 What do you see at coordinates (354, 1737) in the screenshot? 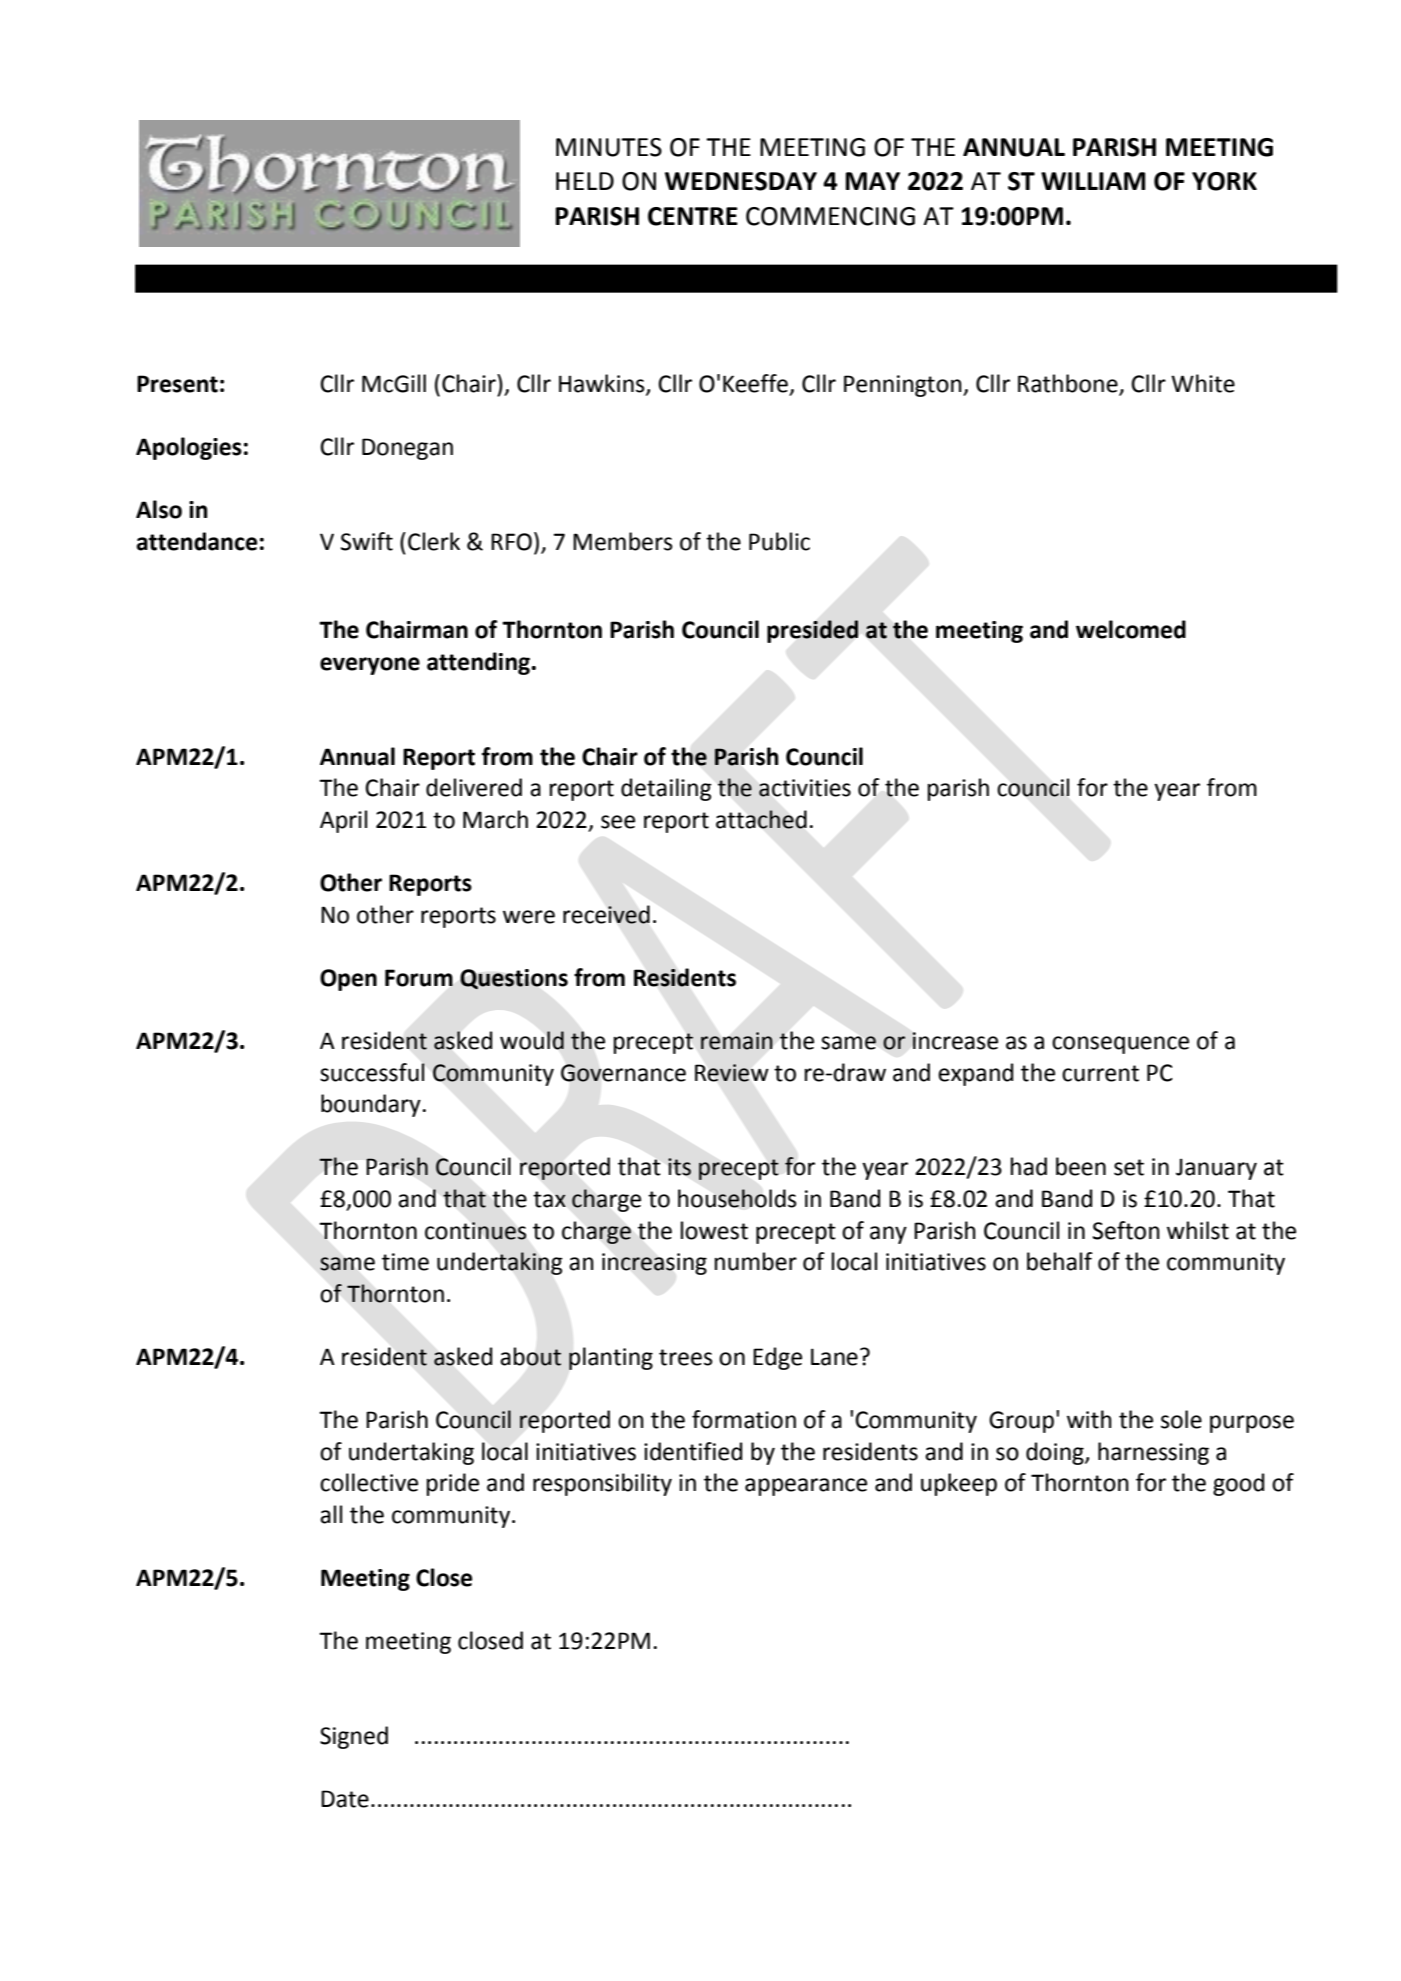
I see `Signed` at bounding box center [354, 1737].
